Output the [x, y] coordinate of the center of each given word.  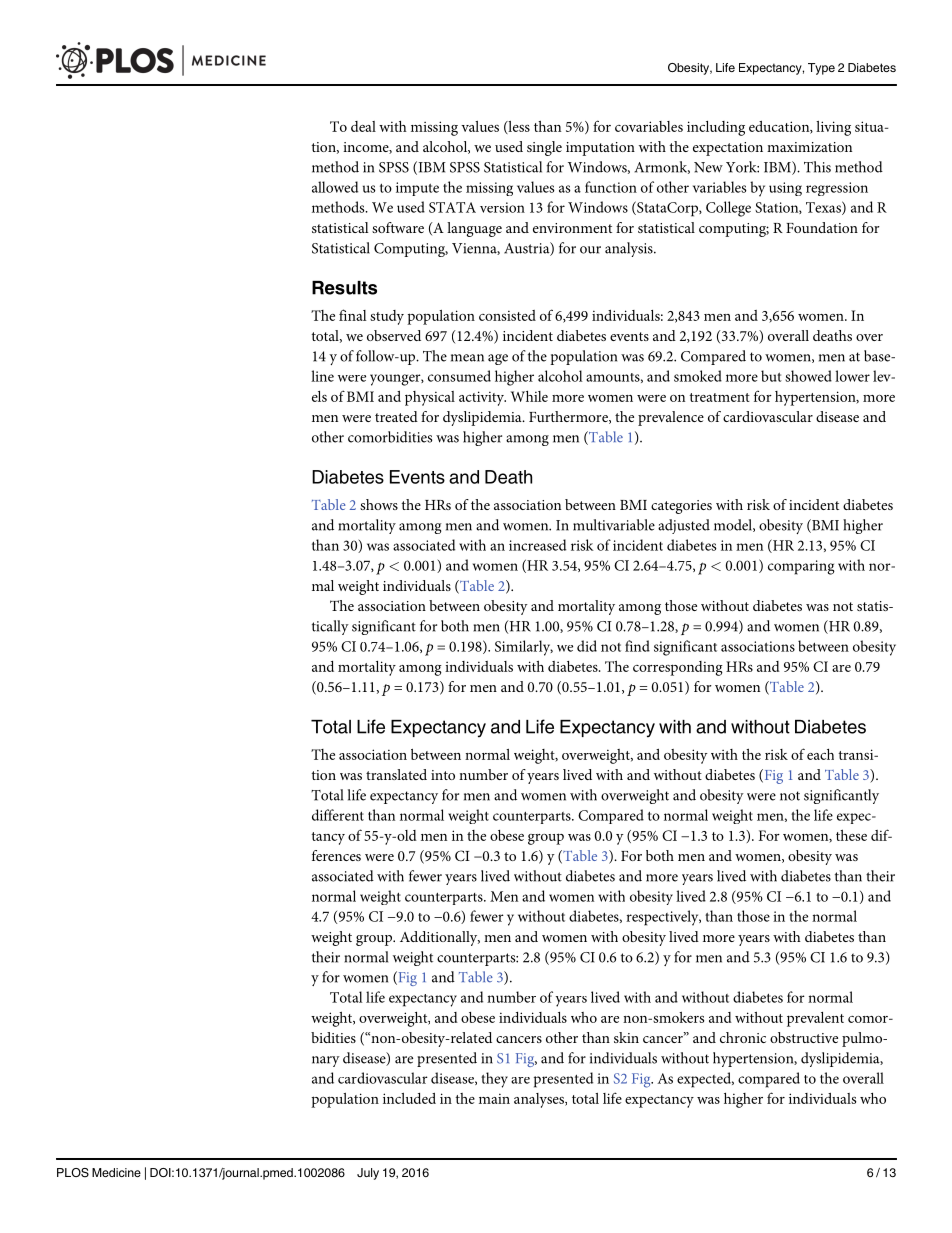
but [771, 376]
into [443, 775]
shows [379, 504]
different [338, 815]
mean [467, 358]
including [716, 128]
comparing [801, 567]
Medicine [116, 1172]
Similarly [524, 648]
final [353, 315]
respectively [663, 918]
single [544, 148]
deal [363, 126]
